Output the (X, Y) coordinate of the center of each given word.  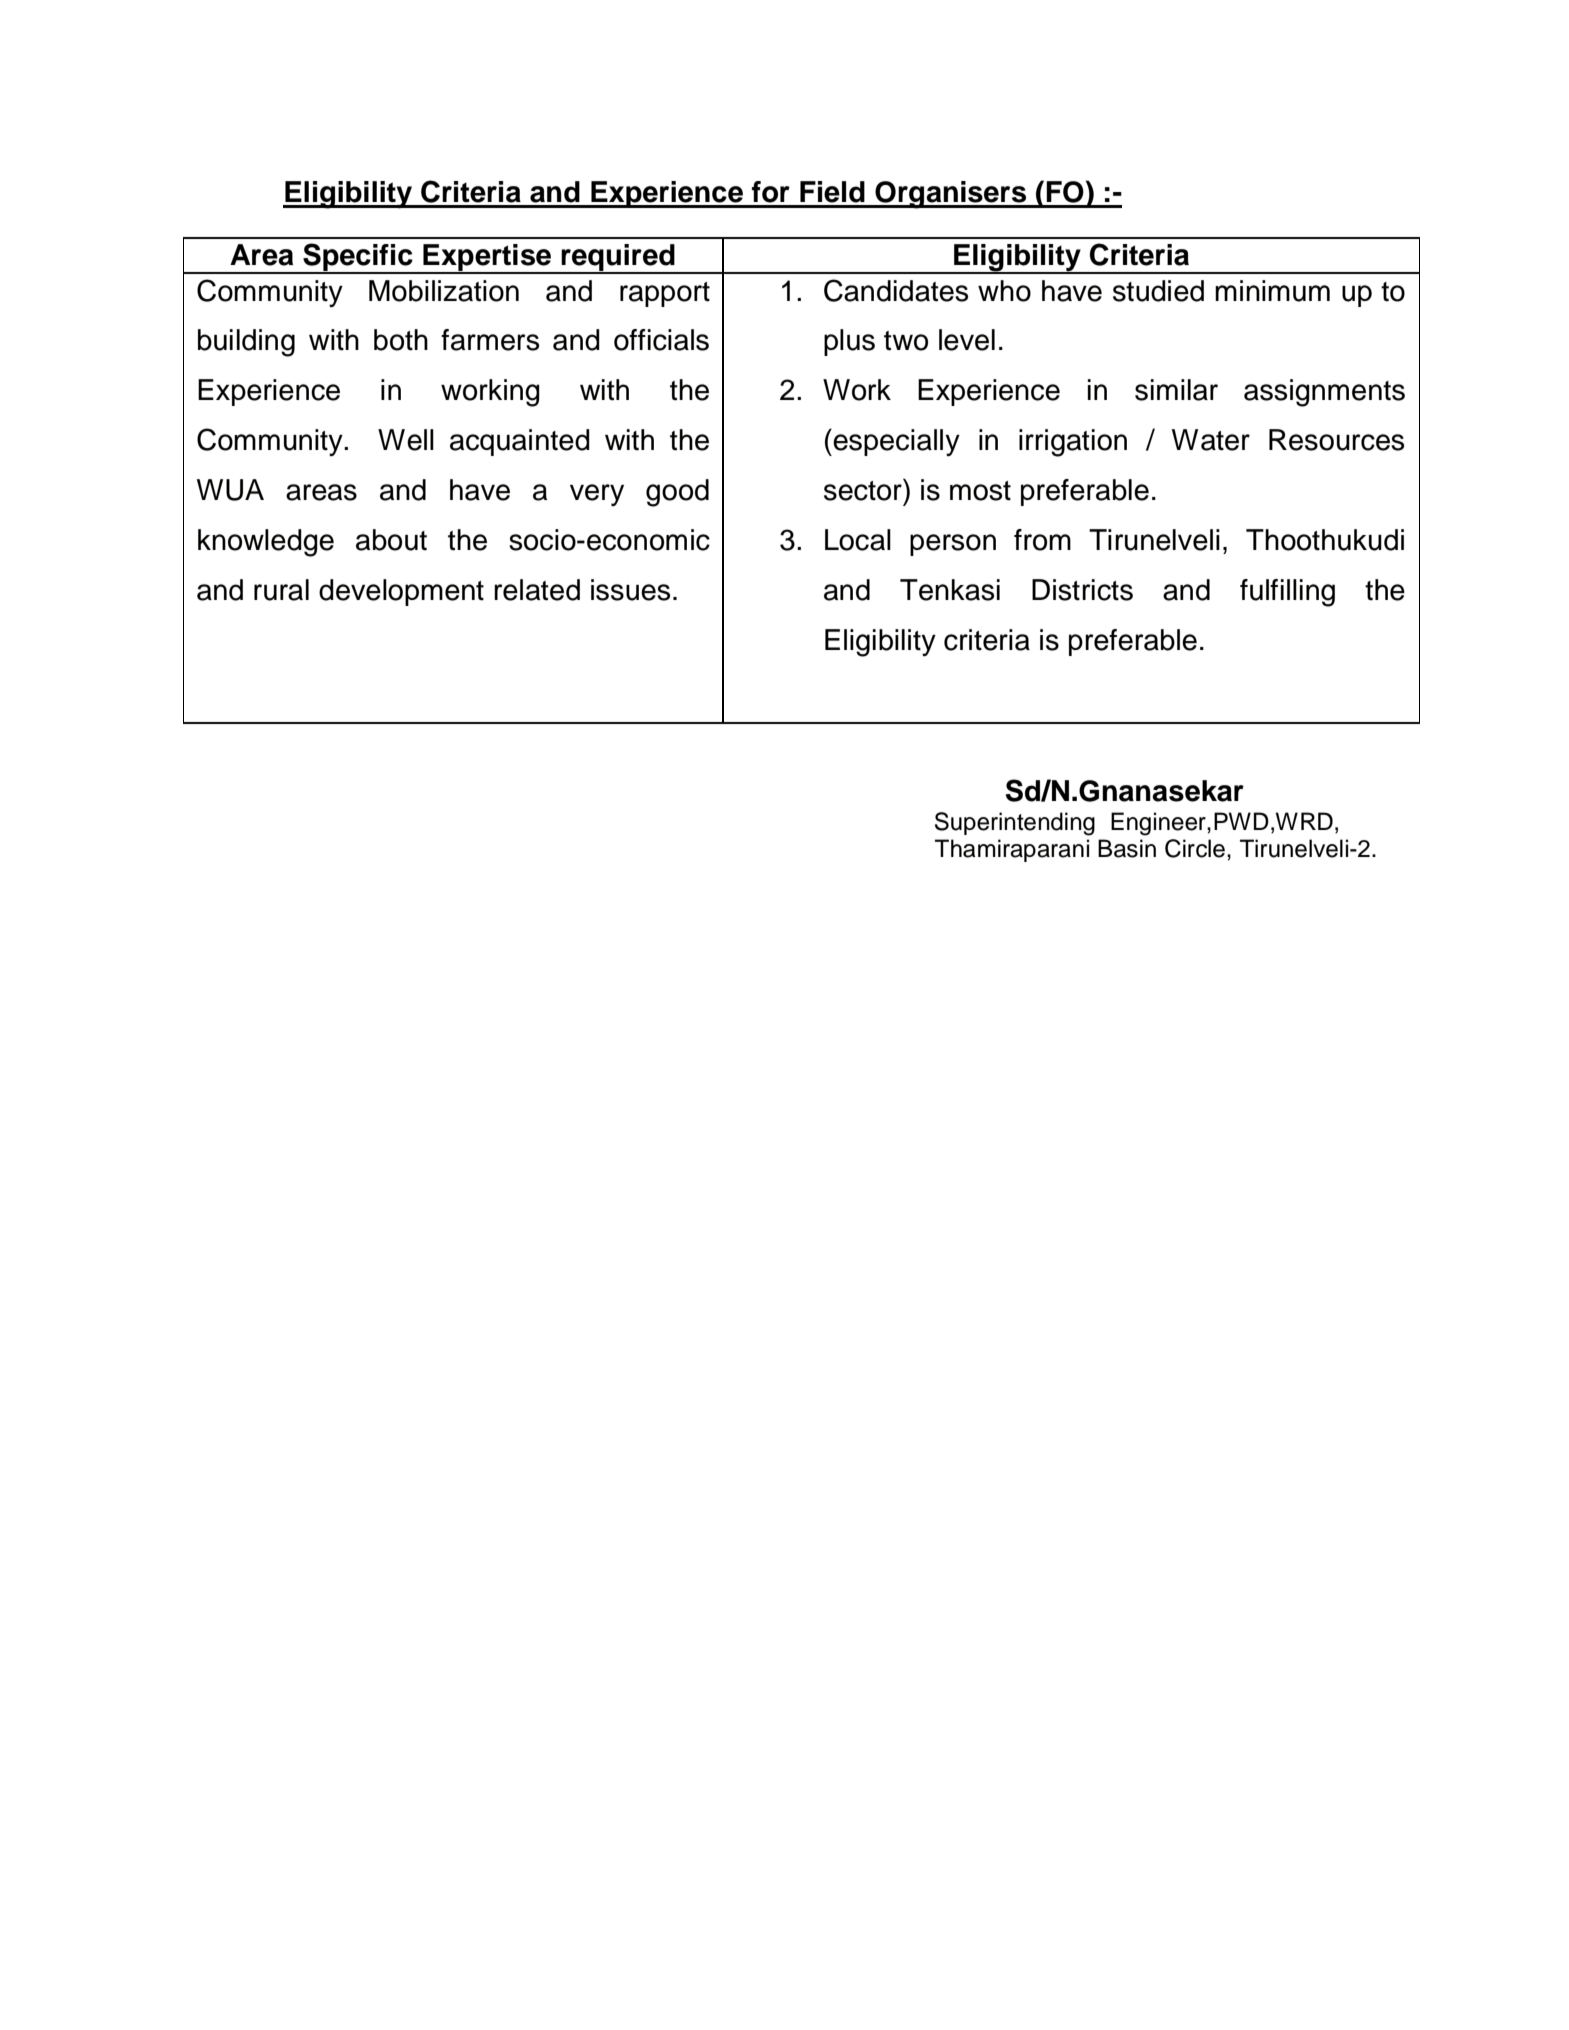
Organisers (951, 195)
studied (1158, 291)
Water (1211, 440)
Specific (358, 258)
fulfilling (1287, 593)
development (401, 592)
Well (406, 440)
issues (630, 590)
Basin (1127, 848)
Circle (1195, 848)
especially (895, 442)
